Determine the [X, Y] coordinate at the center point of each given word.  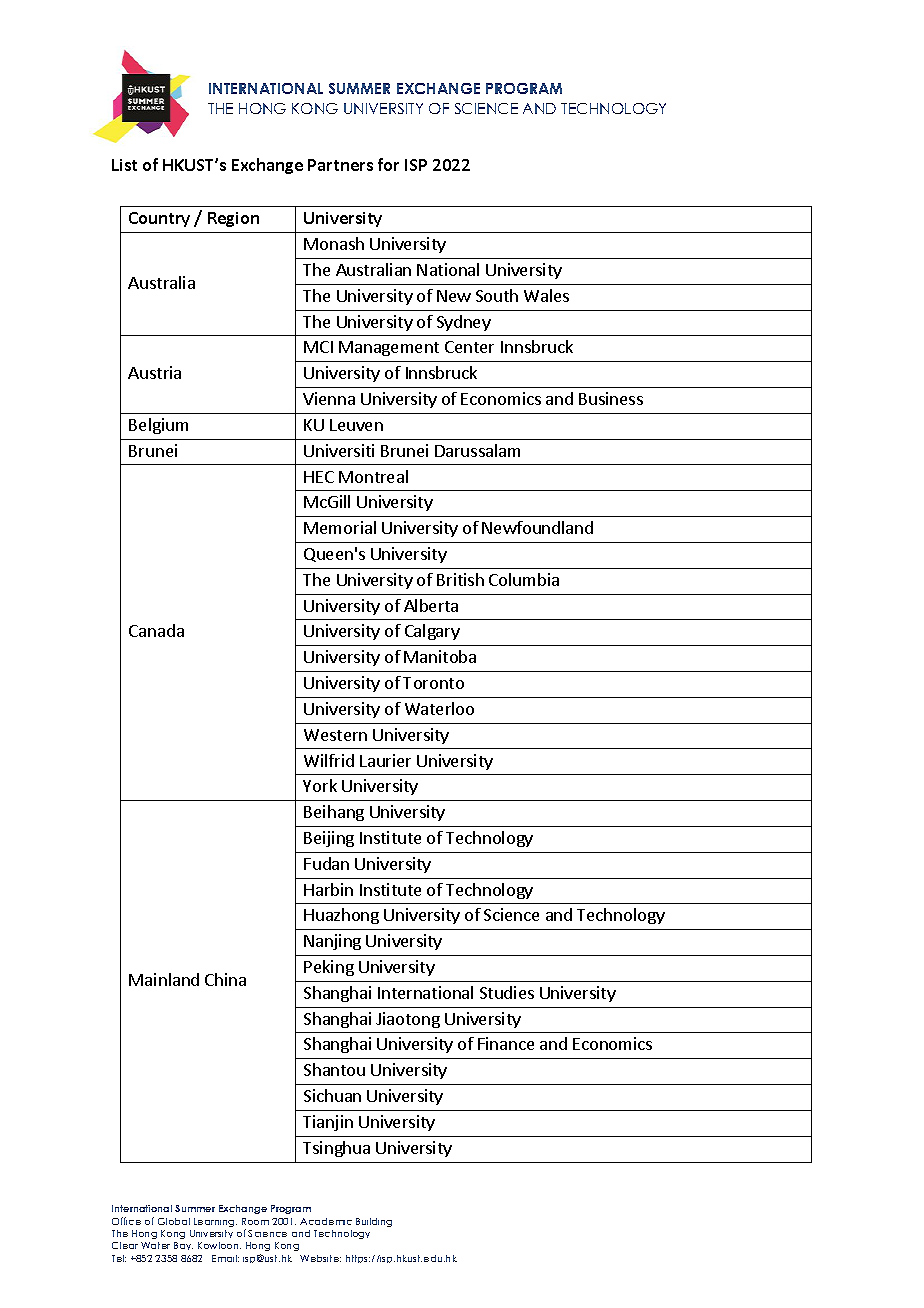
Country [159, 219]
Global [174, 1221]
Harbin [328, 889]
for [388, 164]
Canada [156, 630]
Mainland [164, 979]
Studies [507, 992]
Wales [546, 295]
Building [374, 1222]
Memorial [340, 527]
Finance [506, 1043]
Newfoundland [537, 527]
